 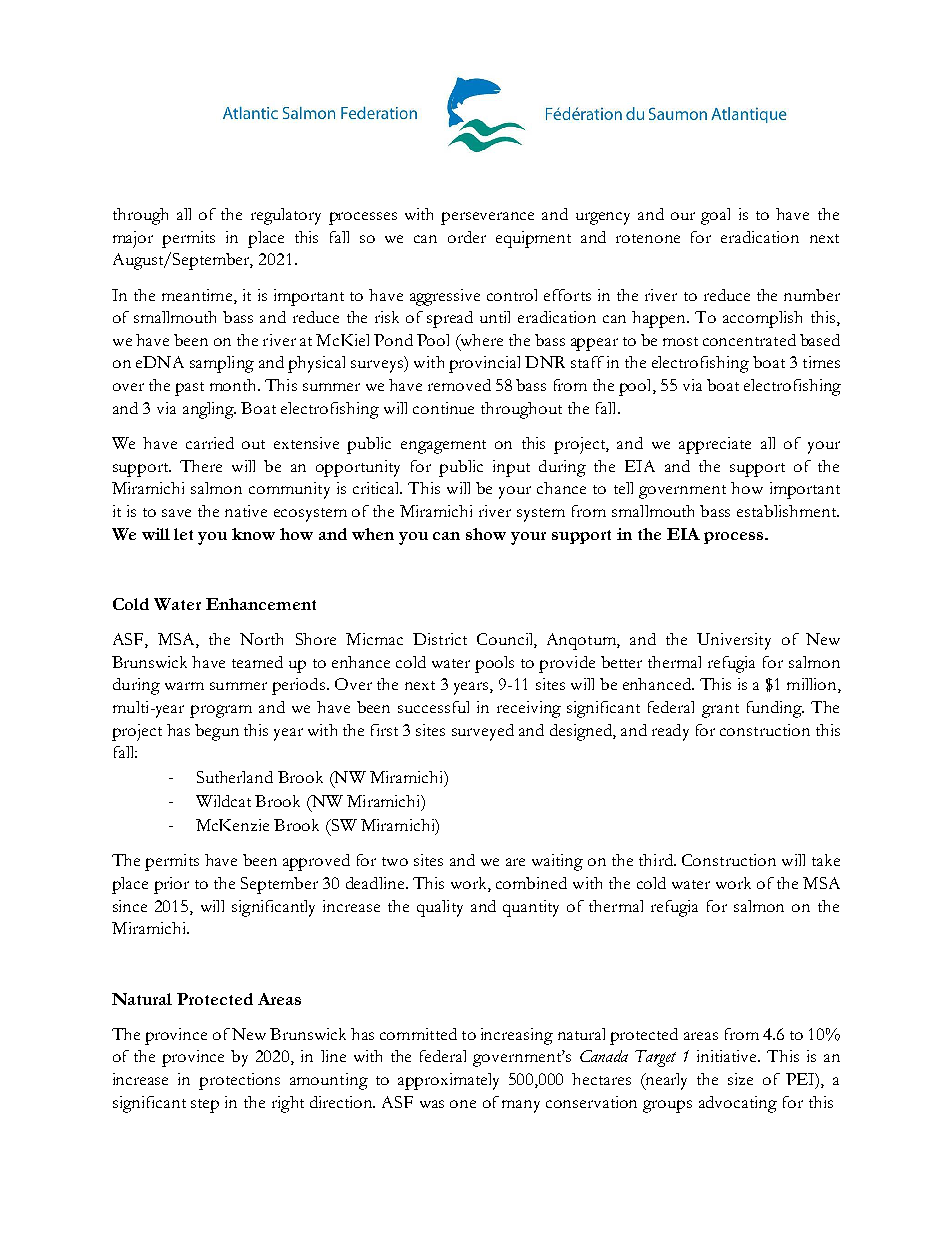 What do you see at coordinates (257, 662) in the document?
I see `teamed` at bounding box center [257, 662].
